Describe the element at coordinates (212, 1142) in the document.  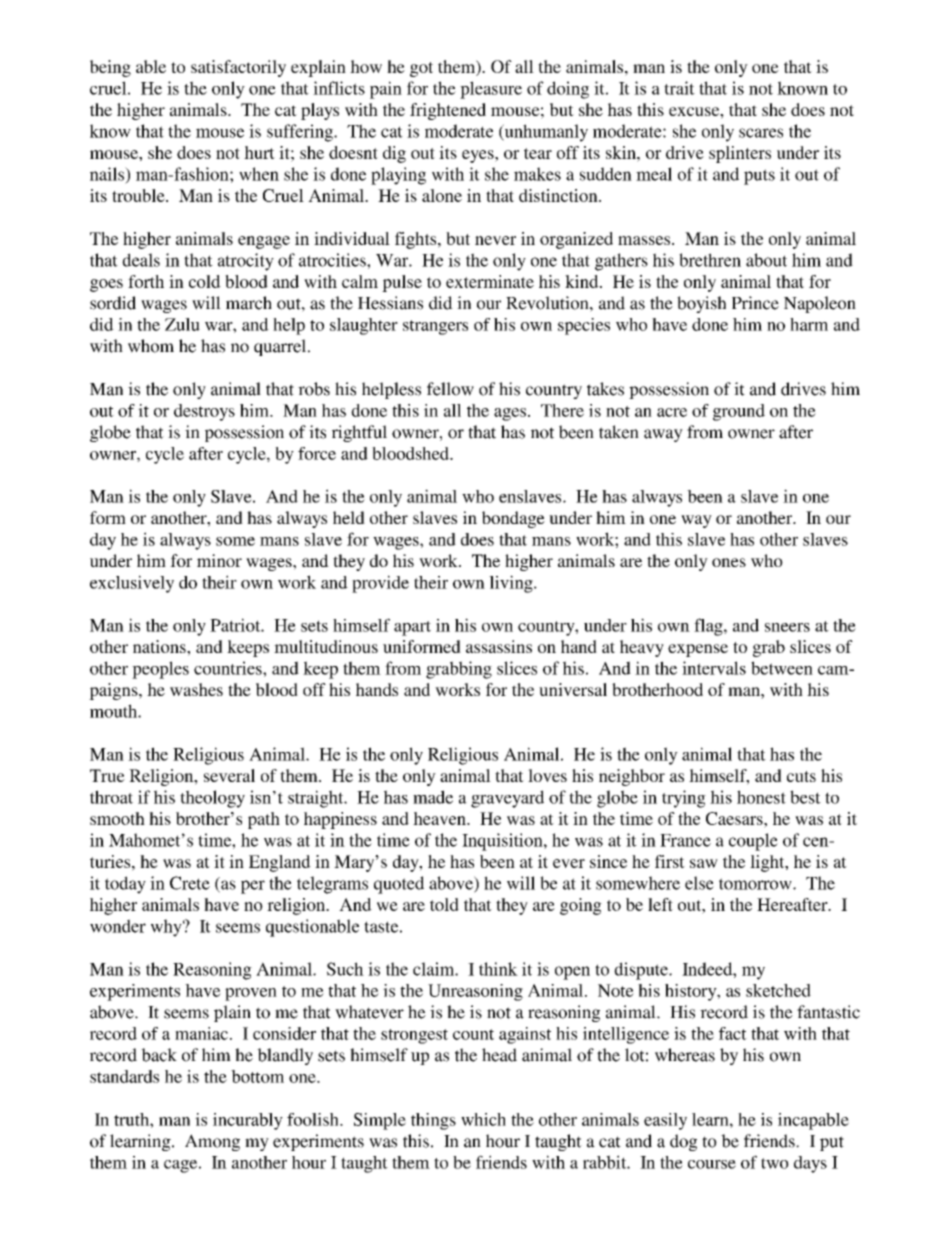
I see `Among` at that location.
